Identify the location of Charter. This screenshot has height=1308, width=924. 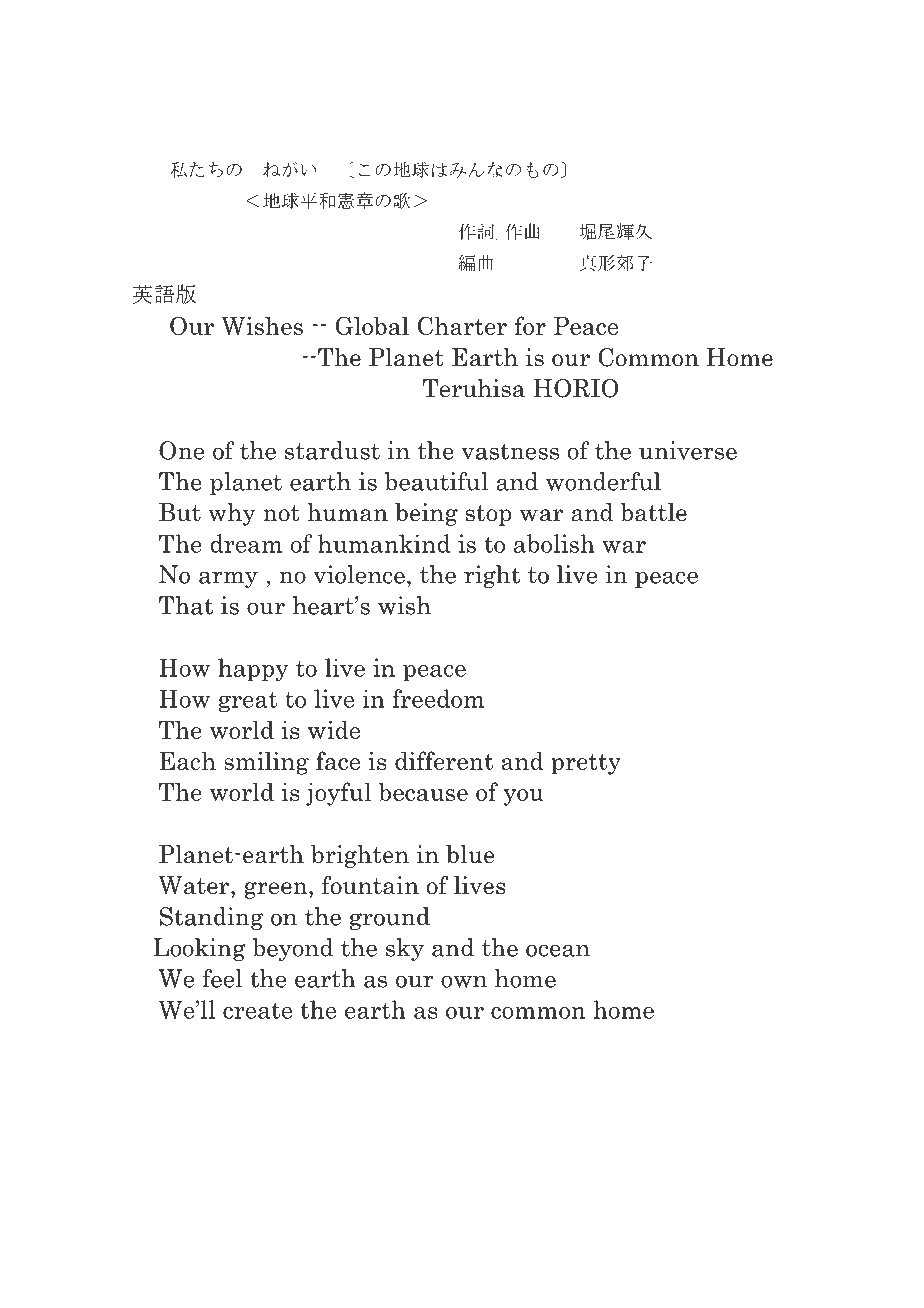
(462, 325).
